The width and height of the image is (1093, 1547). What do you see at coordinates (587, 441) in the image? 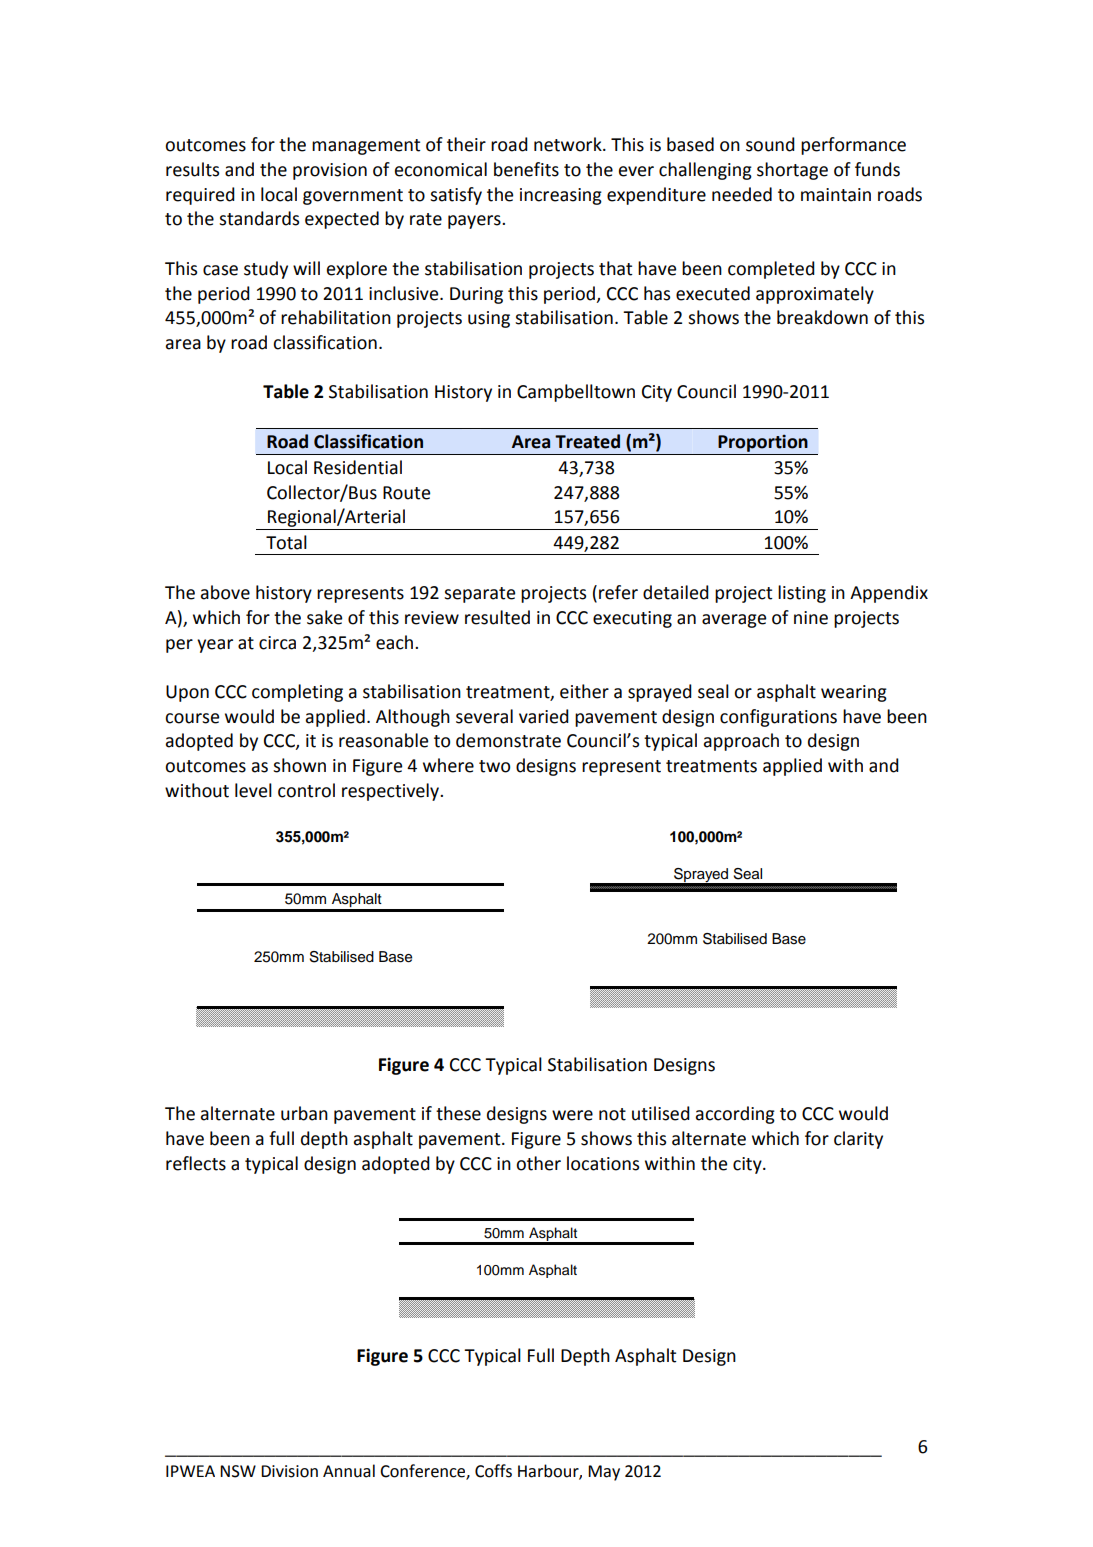
I see `Treated` at bounding box center [587, 441].
